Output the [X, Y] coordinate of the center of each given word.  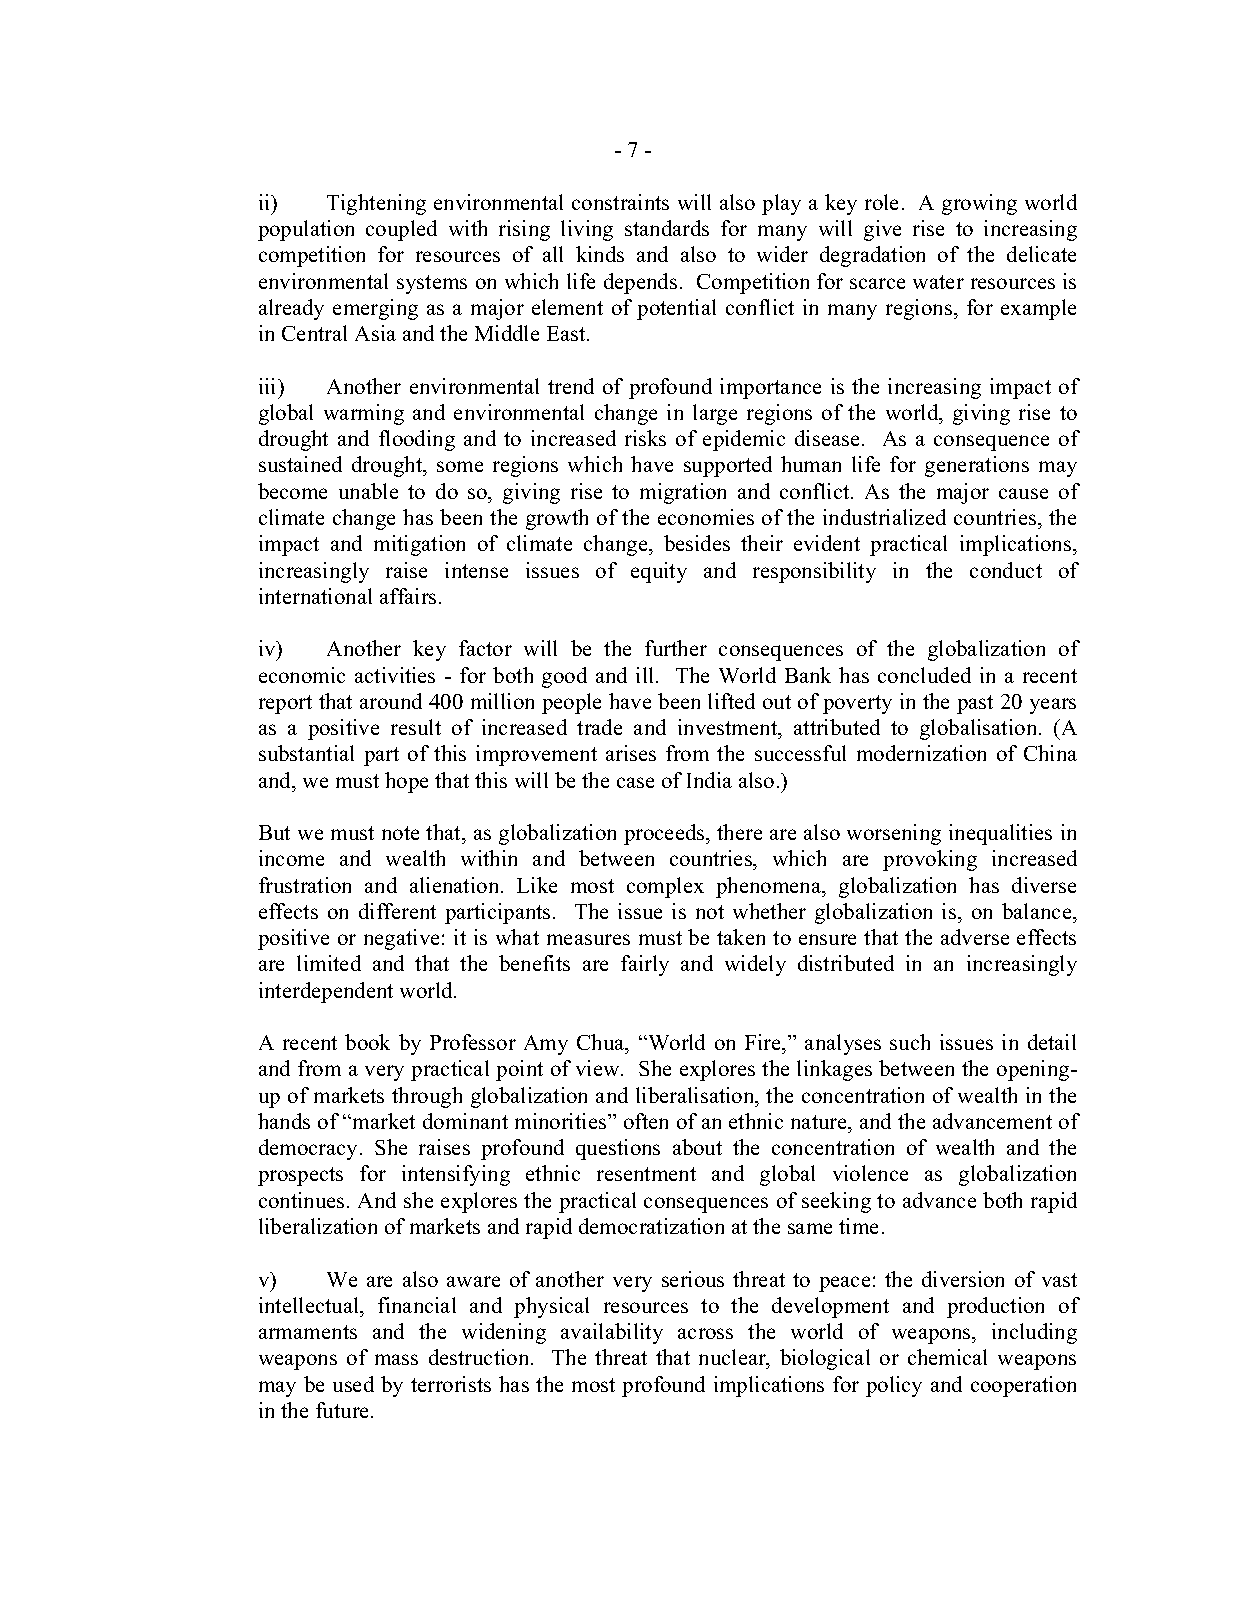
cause [1023, 493]
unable [368, 491]
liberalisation [696, 1095]
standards [667, 228]
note [400, 833]
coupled [401, 230]
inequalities [1000, 834]
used [353, 1384]
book [367, 1042]
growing [979, 204]
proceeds [665, 834]
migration [683, 493]
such [910, 1042]
